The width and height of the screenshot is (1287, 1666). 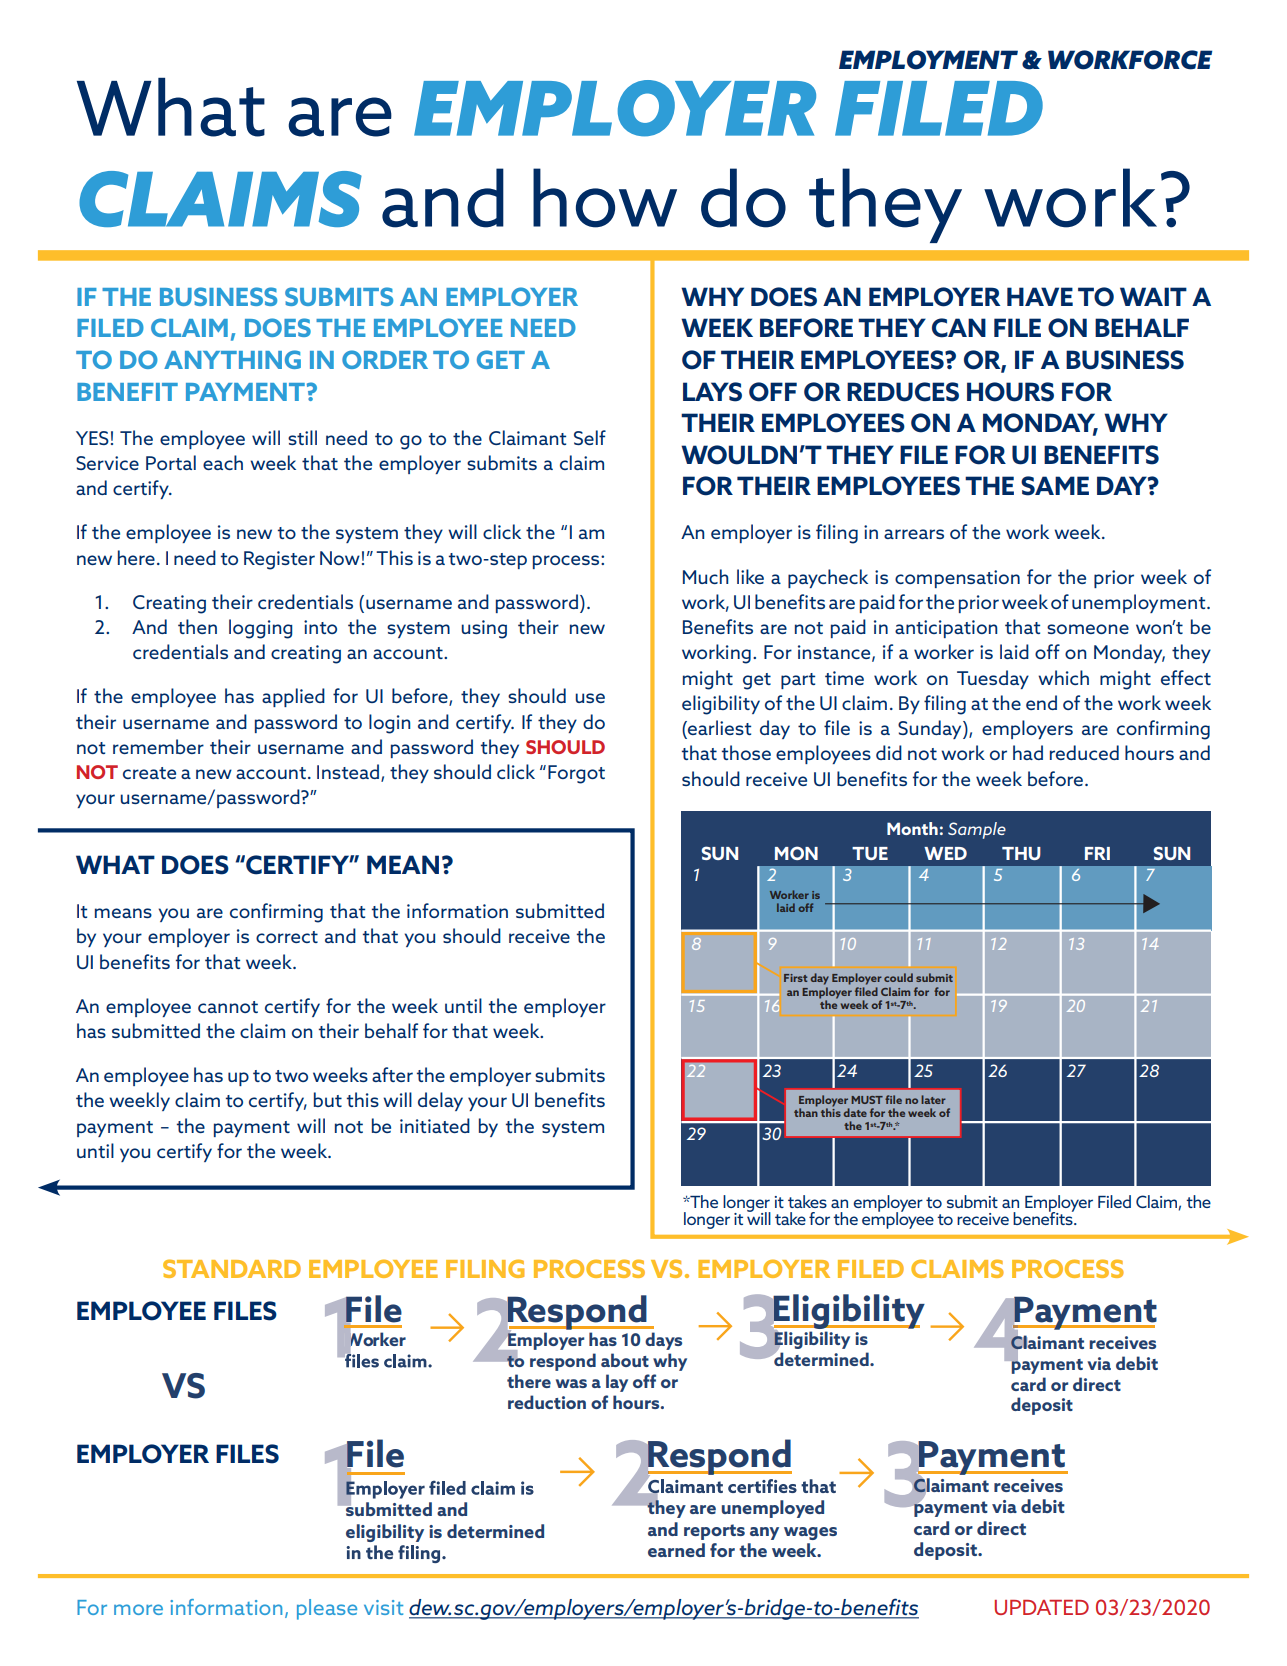 I want to click on how, so click(x=605, y=198).
